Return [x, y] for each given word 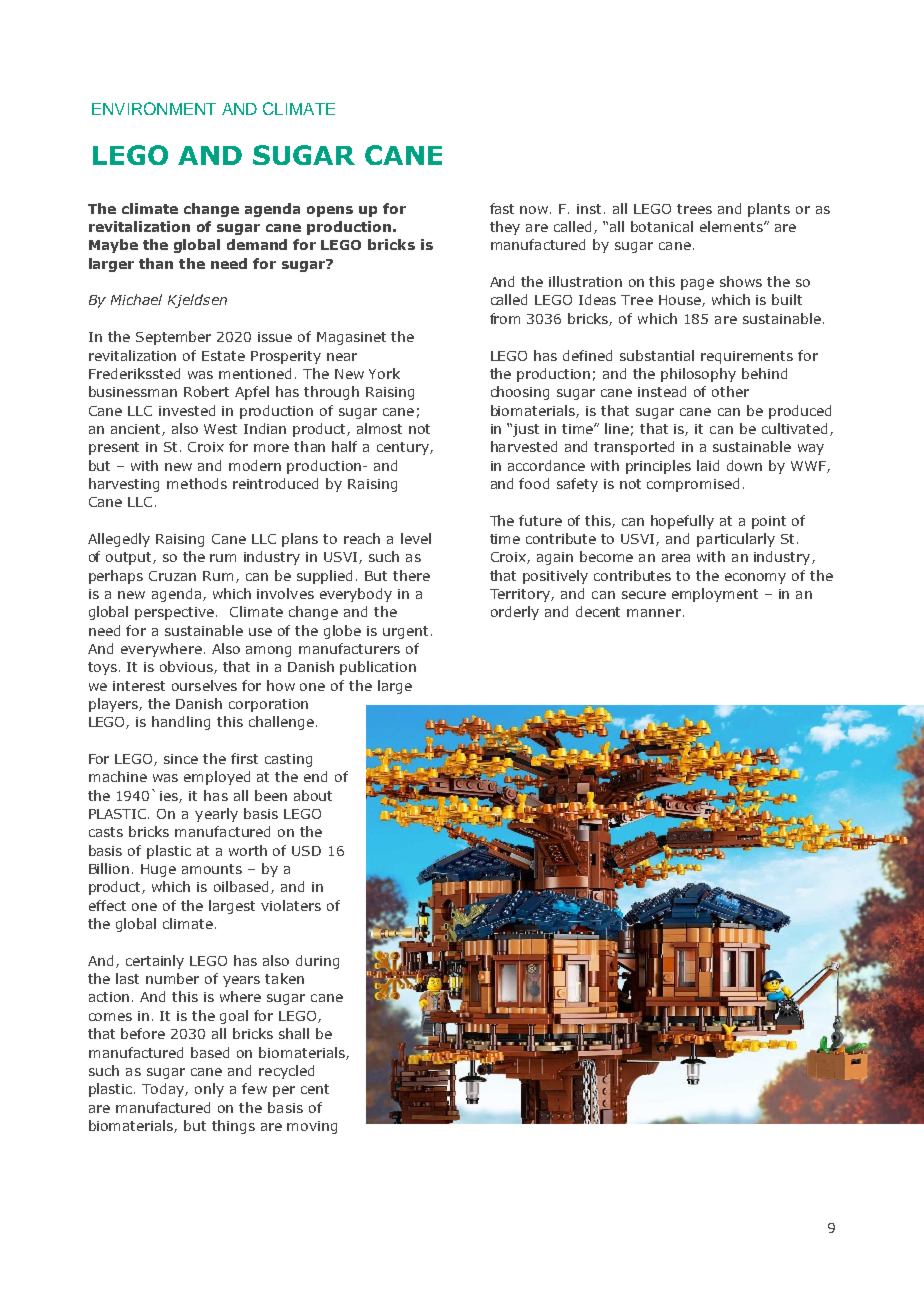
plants [769, 210]
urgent [405, 632]
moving [312, 1127]
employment [715, 595]
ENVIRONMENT [154, 108]
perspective [176, 613]
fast [502, 208]
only [209, 1090]
